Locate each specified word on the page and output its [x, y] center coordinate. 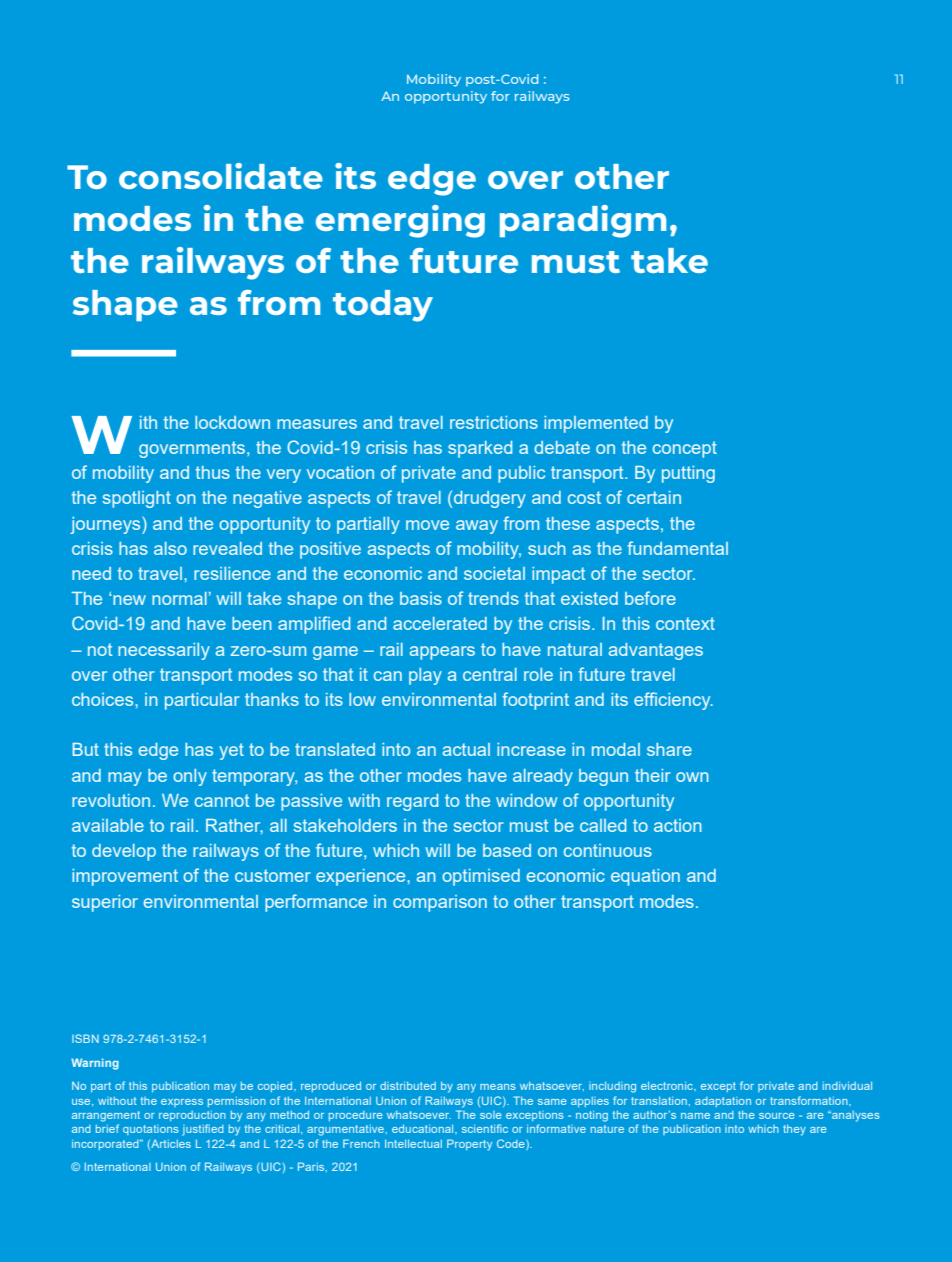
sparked [480, 449]
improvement [125, 877]
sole [491, 1115]
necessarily [164, 651]
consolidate [221, 176]
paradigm [583, 221]
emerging [400, 221]
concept [685, 449]
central [490, 674]
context [685, 623]
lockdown [232, 422]
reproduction [192, 1116]
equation [645, 877]
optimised [481, 877]
